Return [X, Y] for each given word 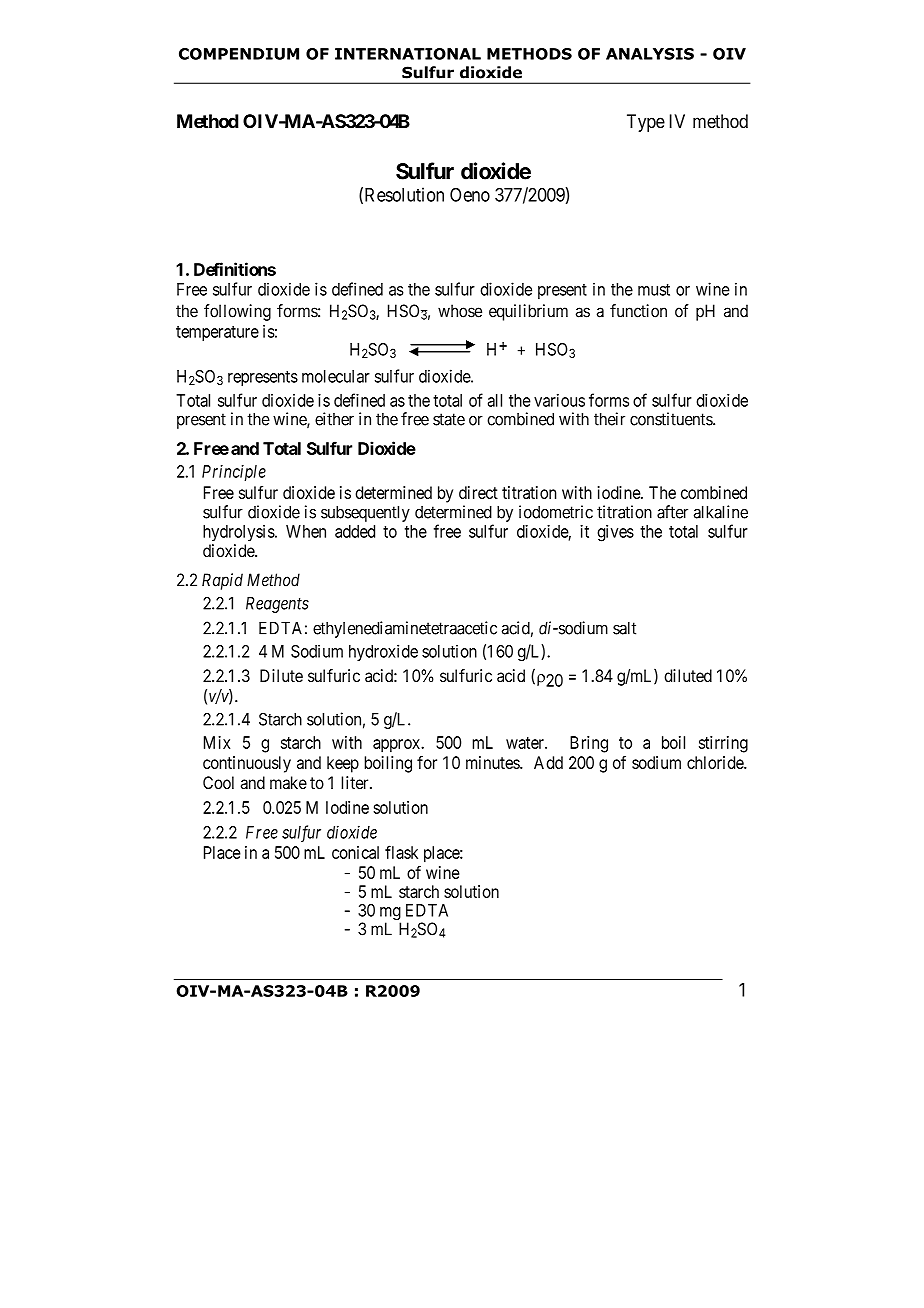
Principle [234, 473]
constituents [672, 419]
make [288, 782]
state [449, 419]
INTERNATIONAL [408, 54]
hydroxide [383, 652]
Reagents [277, 605]
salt [624, 628]
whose [460, 311]
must [654, 290]
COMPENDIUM [239, 54]
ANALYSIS [650, 54]
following [237, 312]
